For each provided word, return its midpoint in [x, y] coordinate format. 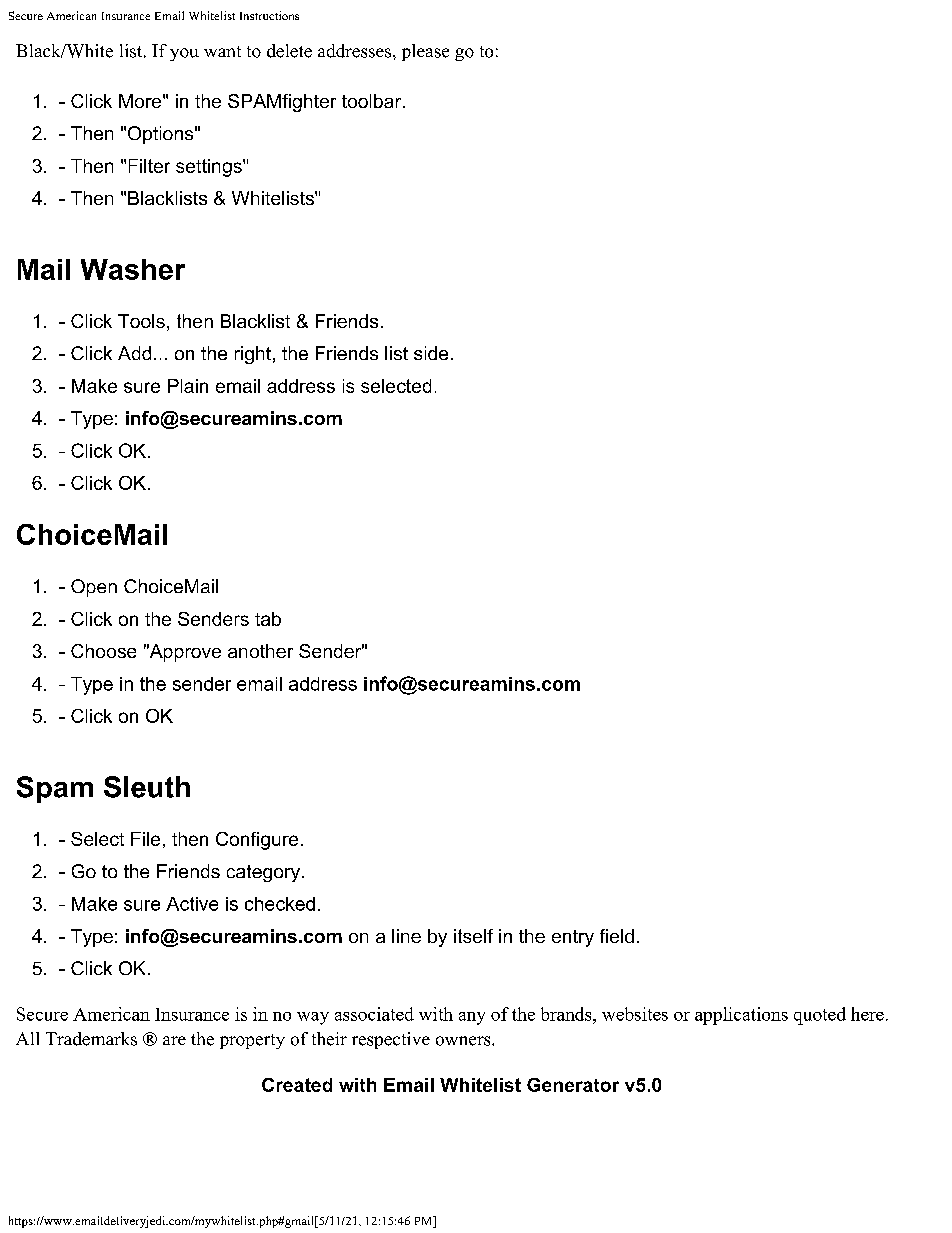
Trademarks [91, 1039]
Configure [257, 841]
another [260, 651]
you [184, 54]
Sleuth [147, 787]
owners [464, 1041]
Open [94, 588]
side [431, 353]
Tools [141, 321]
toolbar [373, 101]
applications [741, 1016]
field [617, 936]
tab [268, 619]
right [253, 355]
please [425, 52]
